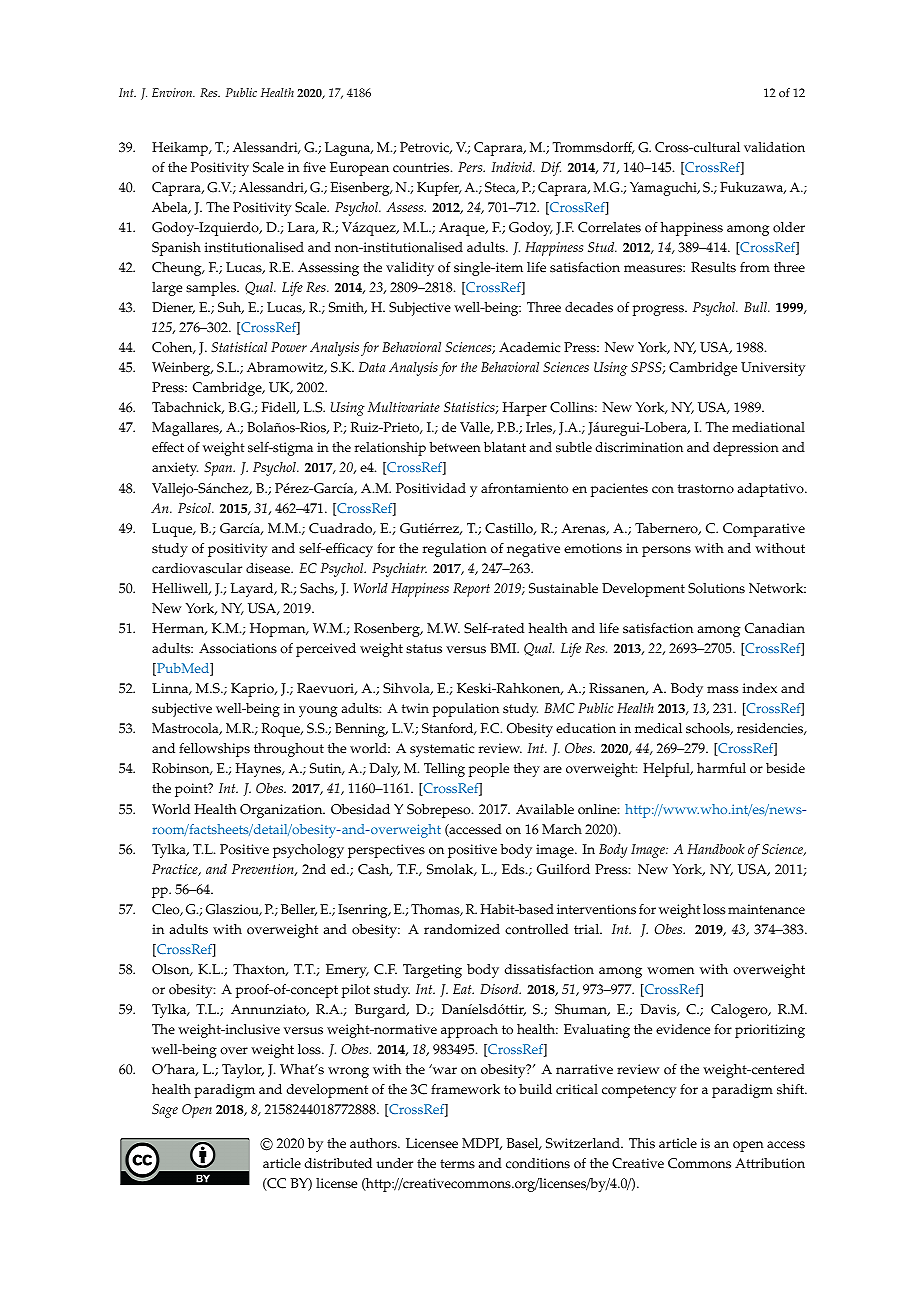 This screenshot has width=924, height=1308. I want to click on Individ, so click(513, 167).
